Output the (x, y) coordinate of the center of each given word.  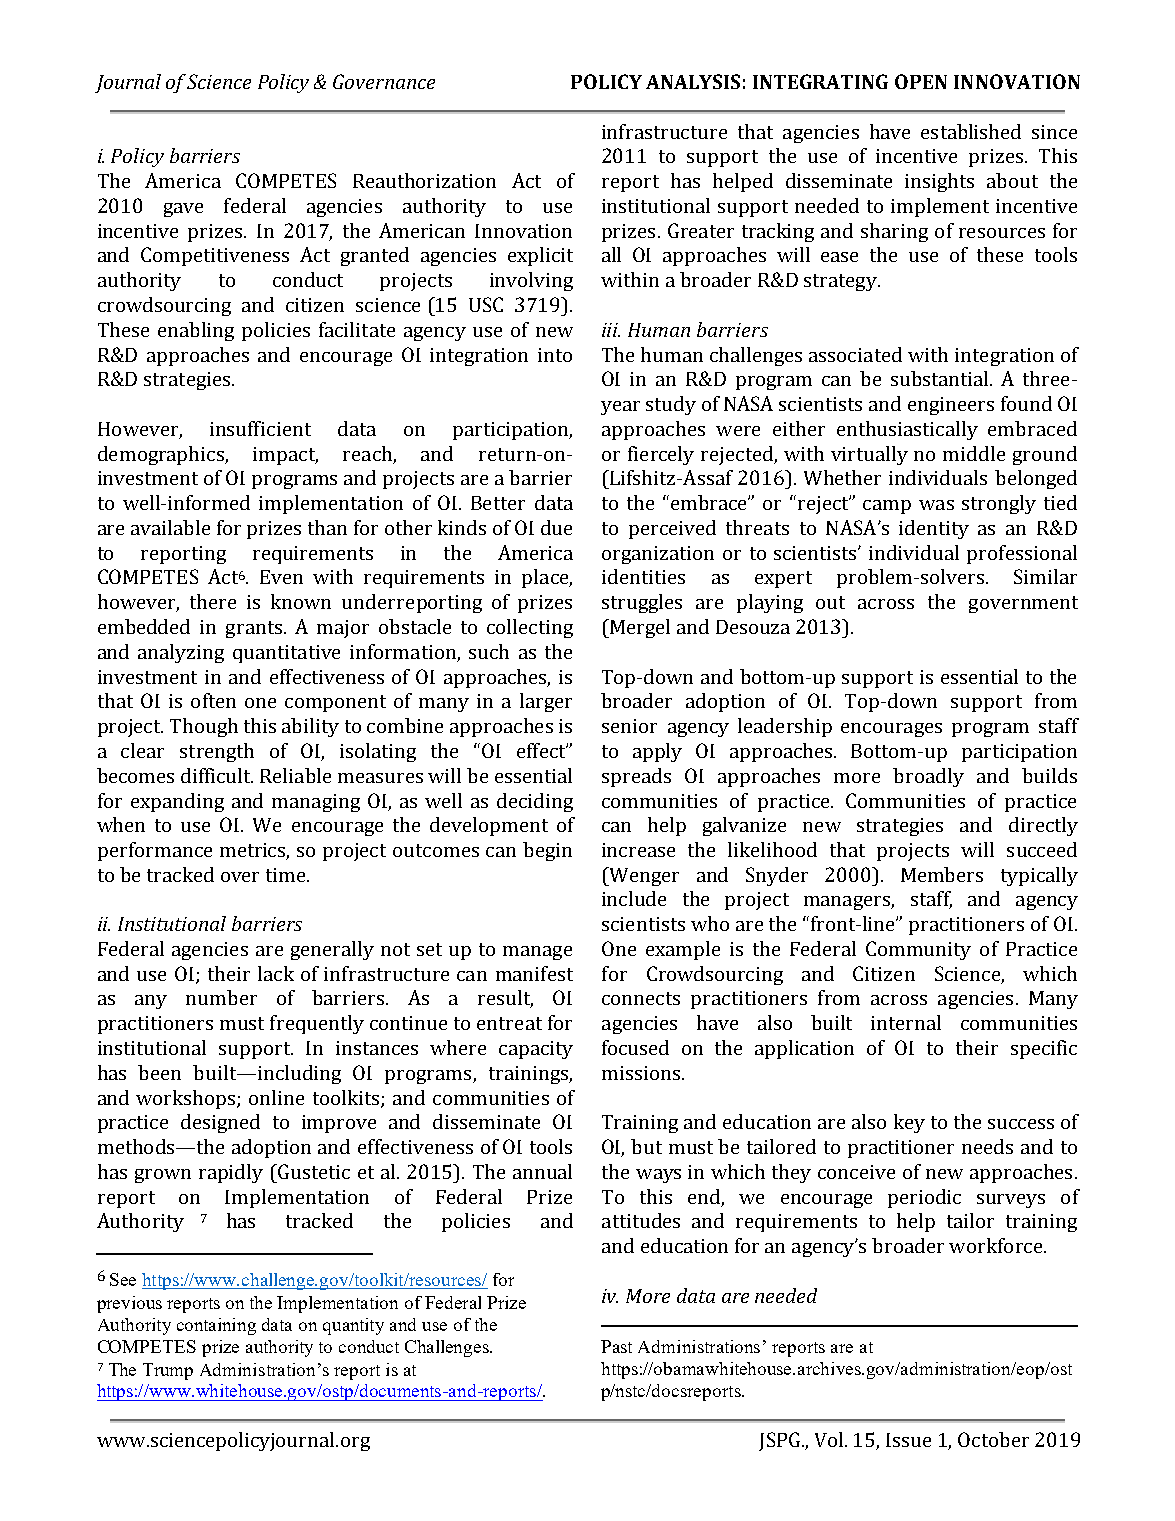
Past (616, 1346)
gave (183, 210)
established (971, 131)
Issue (908, 1440)
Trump (168, 1371)
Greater (701, 230)
